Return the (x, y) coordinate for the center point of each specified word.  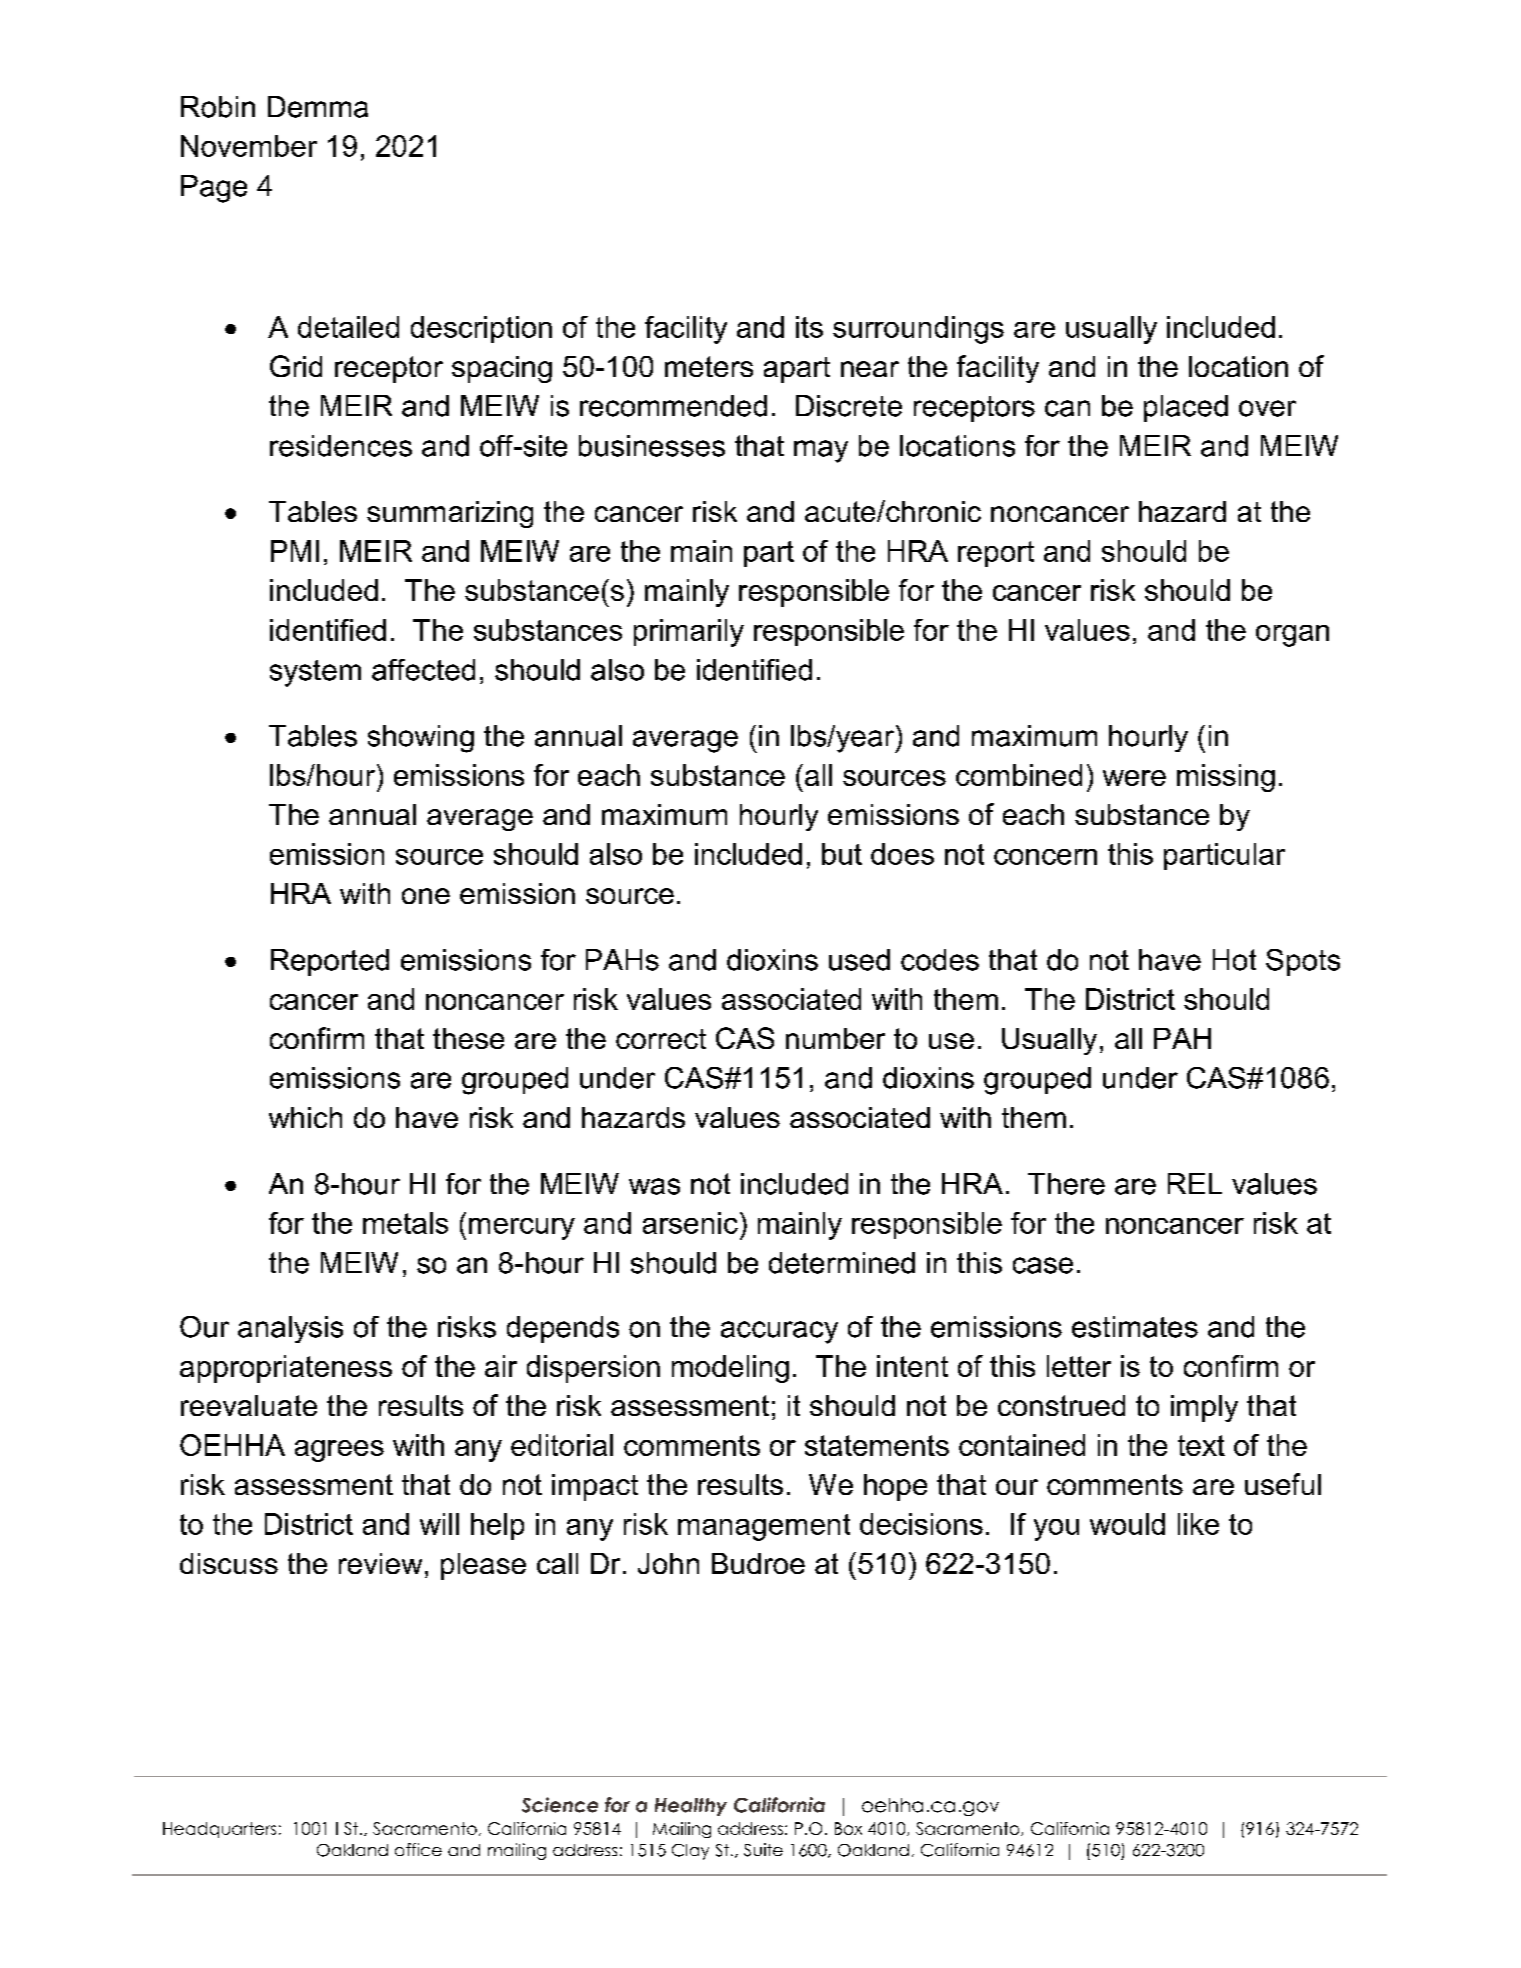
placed (1186, 408)
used (859, 960)
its (809, 327)
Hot (1234, 960)
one (426, 896)
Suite (763, 1850)
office (418, 1849)
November (249, 146)
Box (848, 1828)
